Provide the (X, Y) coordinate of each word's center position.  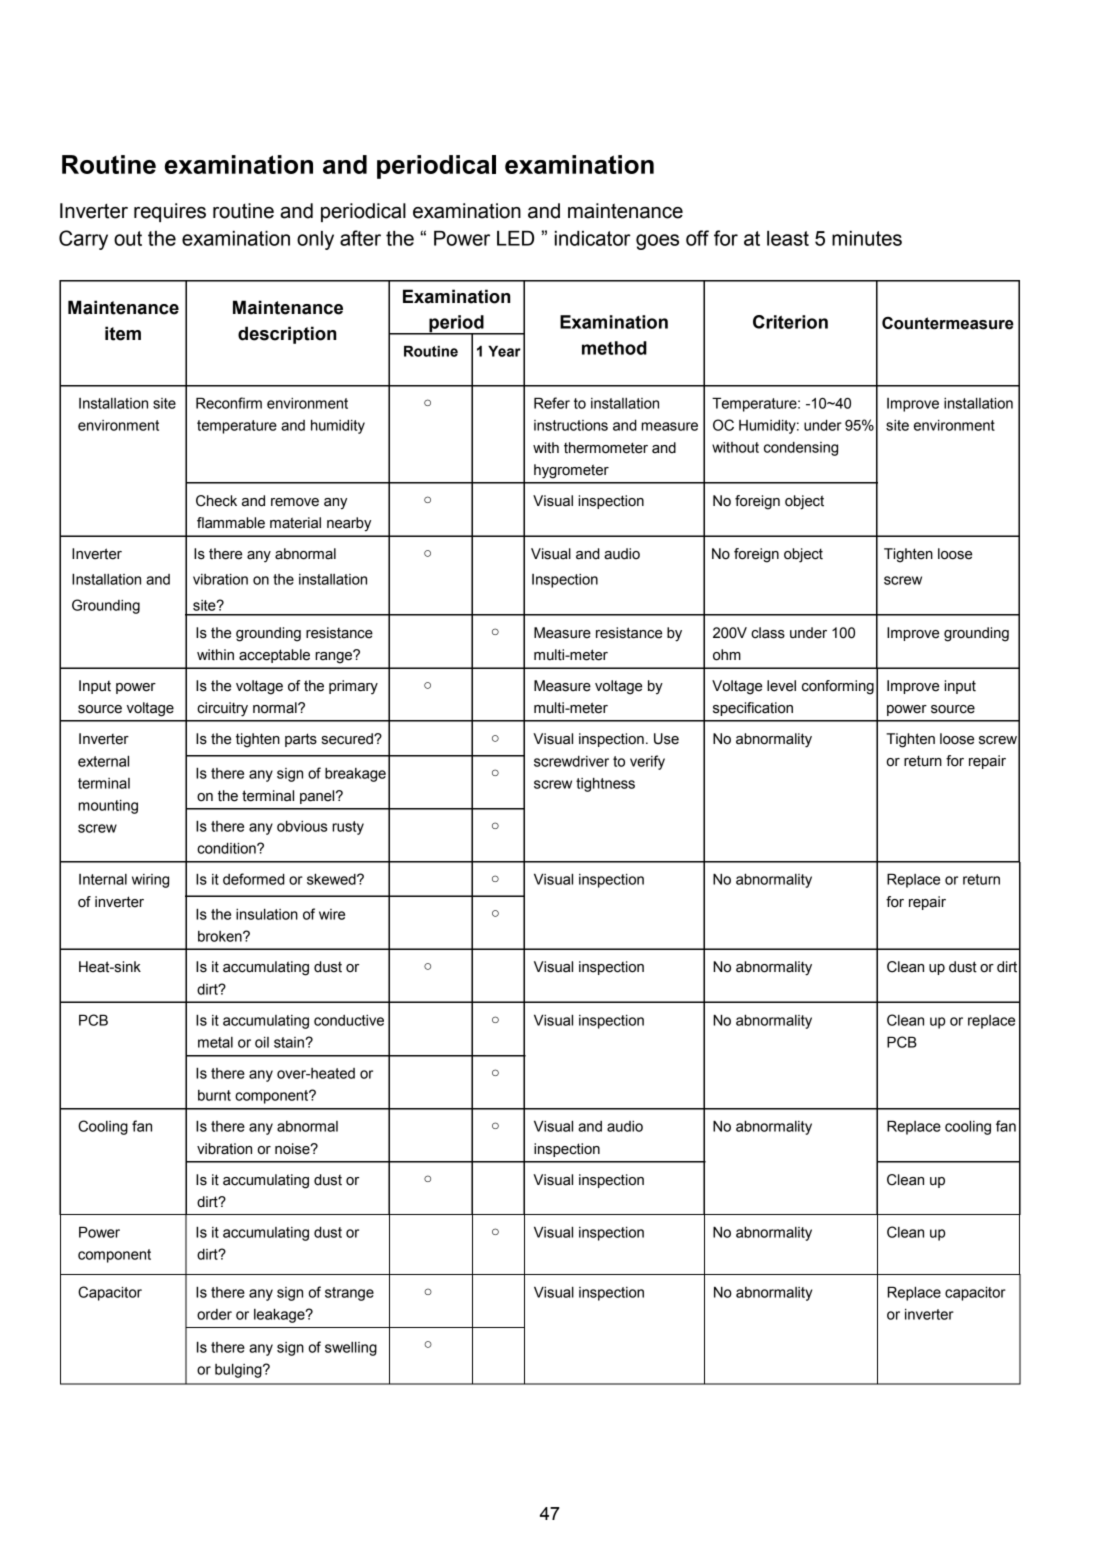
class (768, 633)
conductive (349, 1020)
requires (170, 212)
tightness (605, 785)
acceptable (274, 656)
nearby (349, 524)
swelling (351, 1349)
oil (262, 1042)
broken (221, 936)
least (788, 238)
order (214, 1314)
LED (515, 238)
